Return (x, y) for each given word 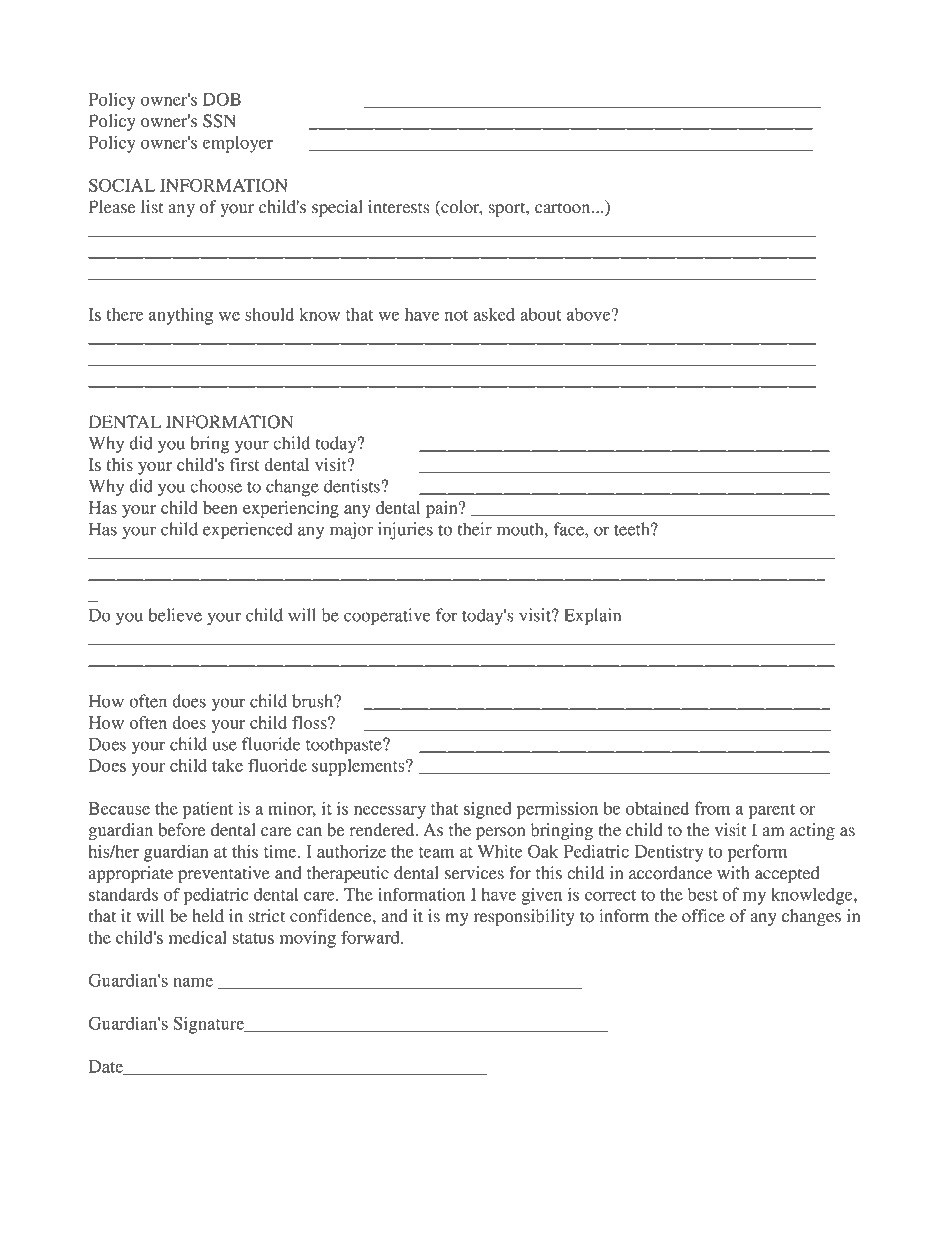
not (456, 315)
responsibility (524, 917)
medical (198, 937)
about (541, 314)
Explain (592, 617)
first (244, 464)
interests (399, 207)
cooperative (387, 617)
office (703, 916)
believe (175, 615)
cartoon (564, 208)
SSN (219, 121)
